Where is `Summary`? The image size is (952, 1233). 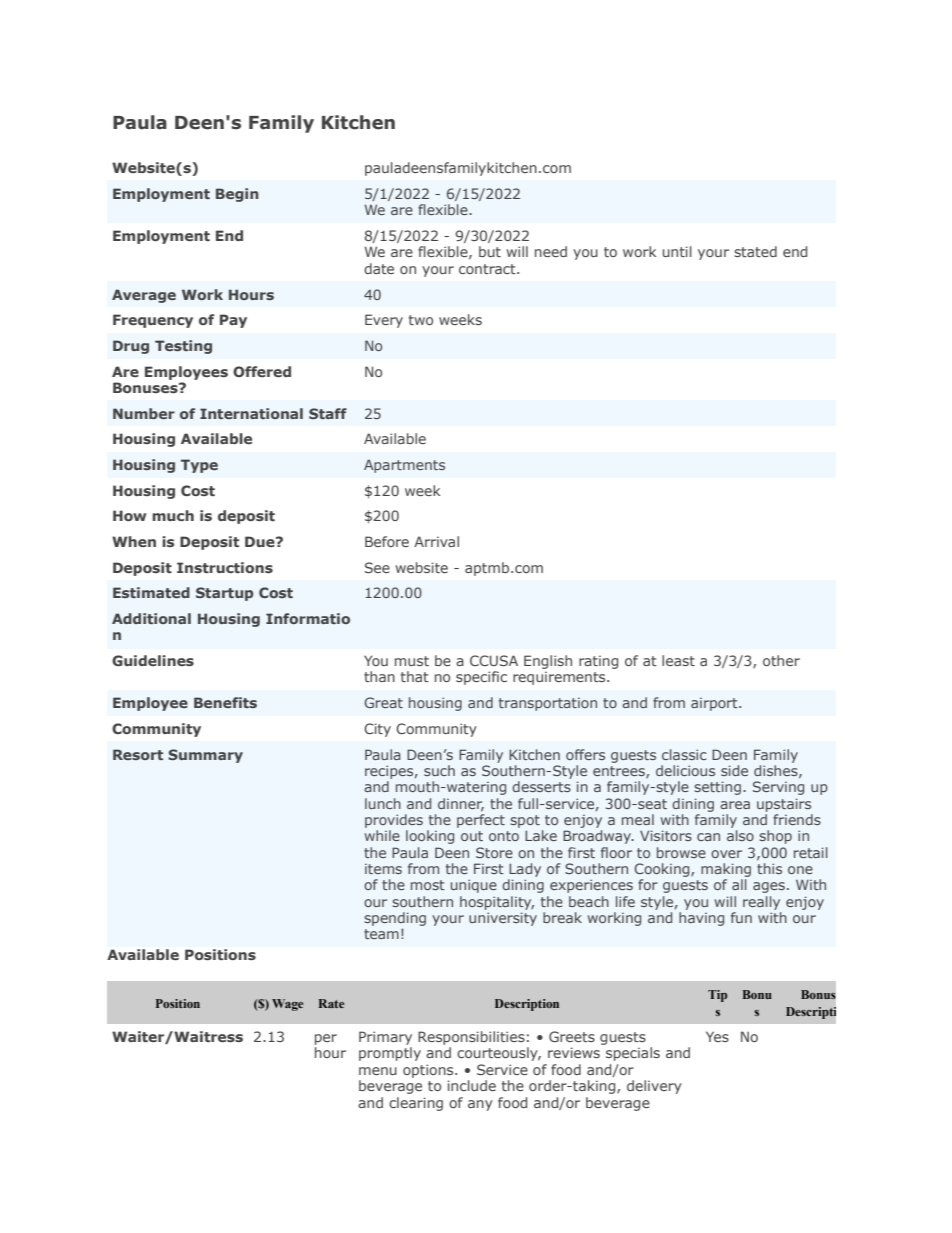 Summary is located at coordinates (205, 756).
